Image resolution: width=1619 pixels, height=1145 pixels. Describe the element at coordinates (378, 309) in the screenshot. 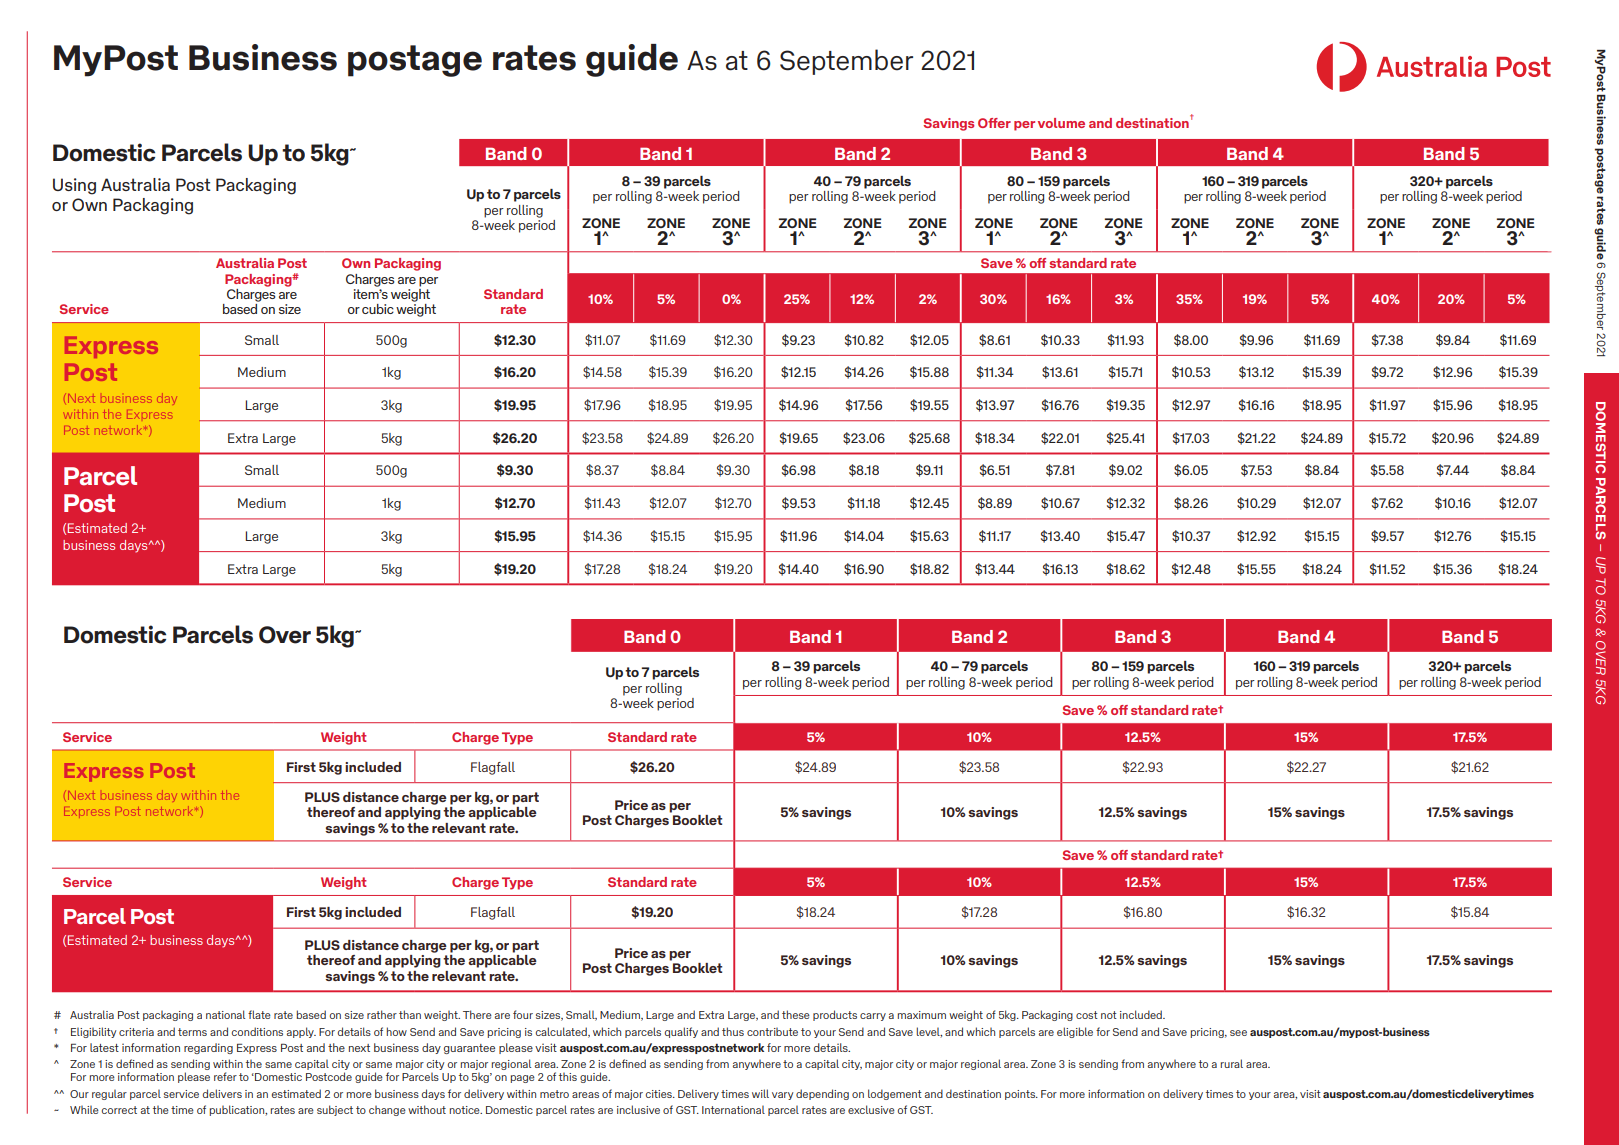

I see `cubic` at that location.
